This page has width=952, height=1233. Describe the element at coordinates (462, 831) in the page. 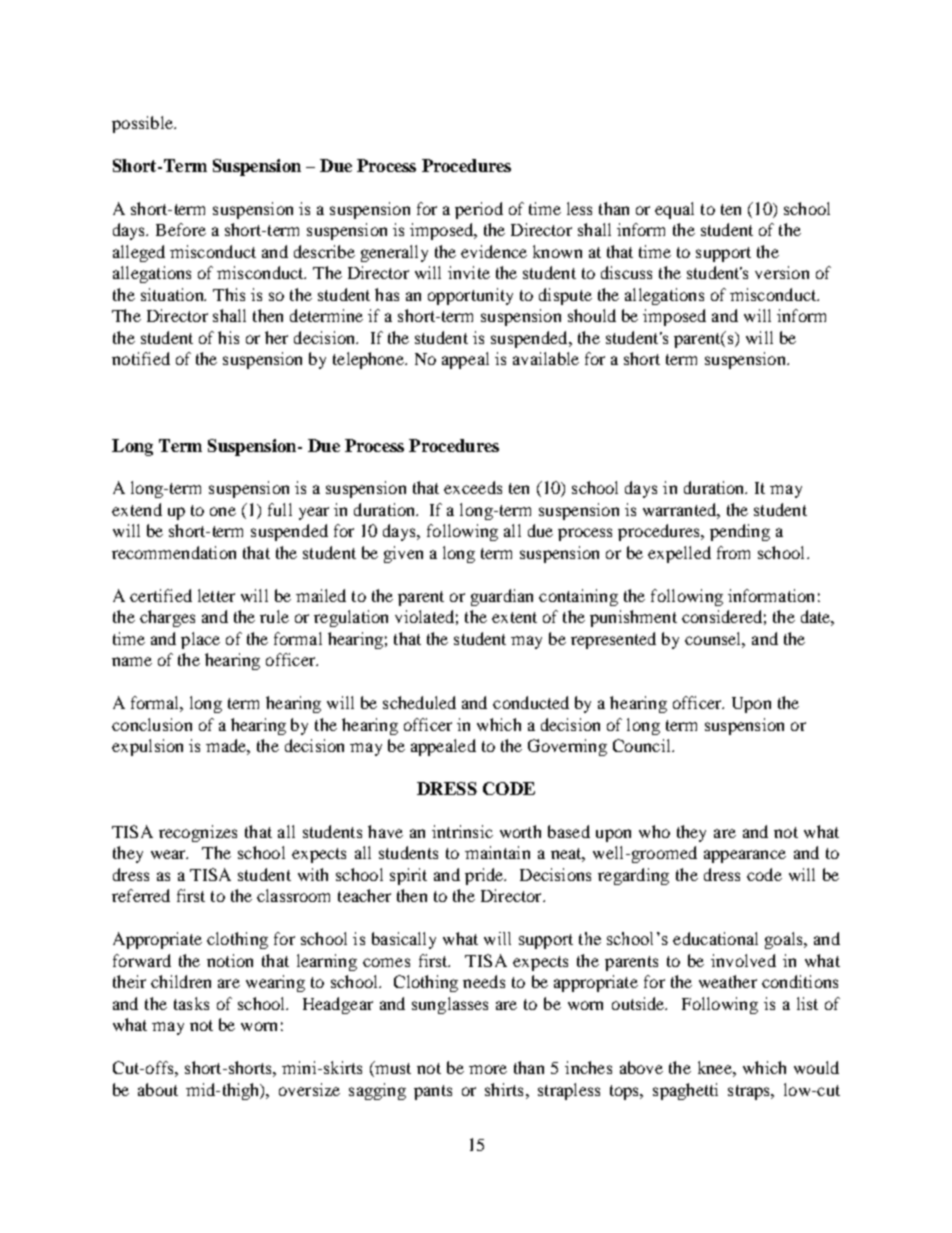

I see `intrinsic` at that location.
